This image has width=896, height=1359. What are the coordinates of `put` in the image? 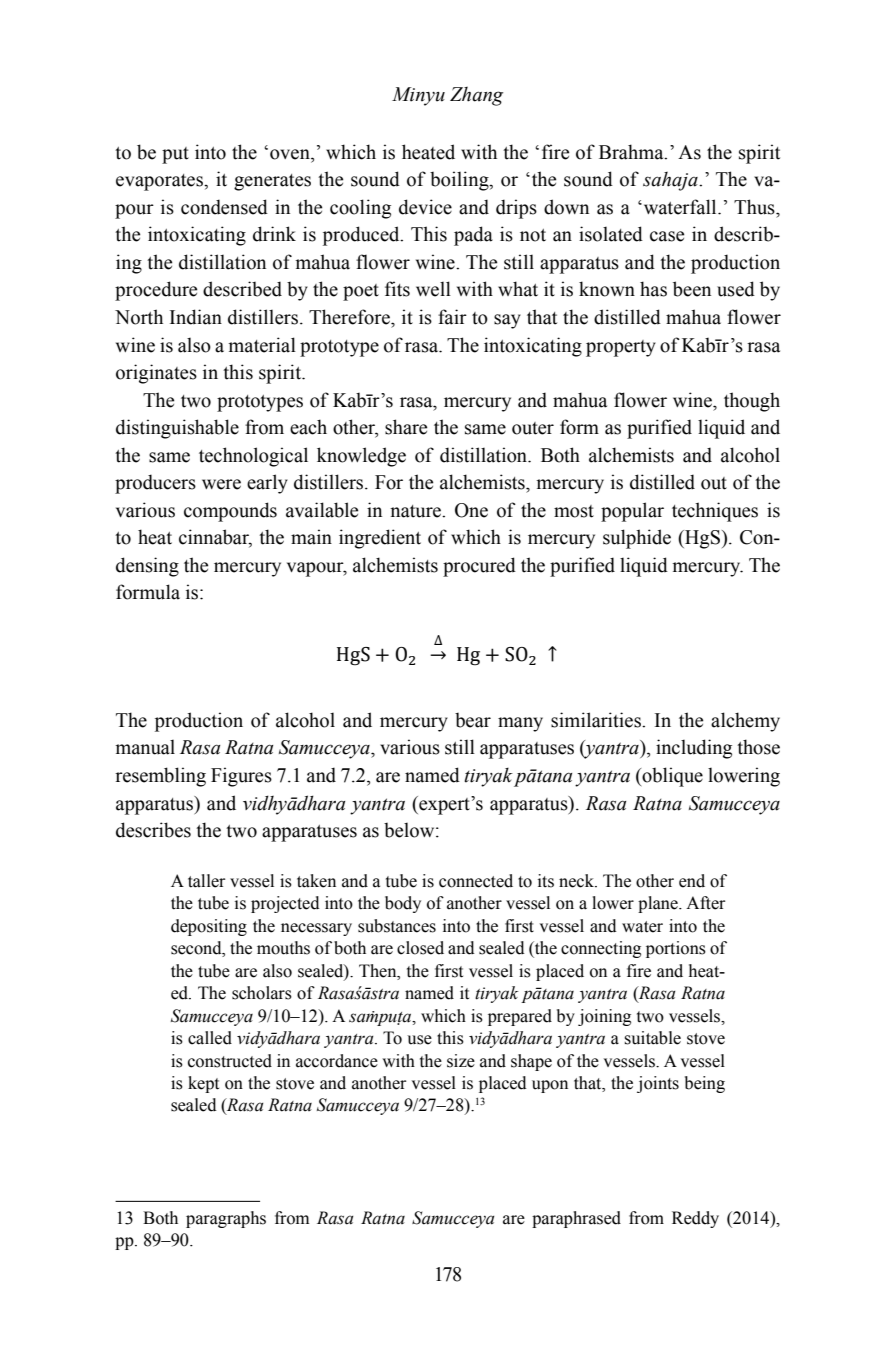 It's located at (175, 155).
